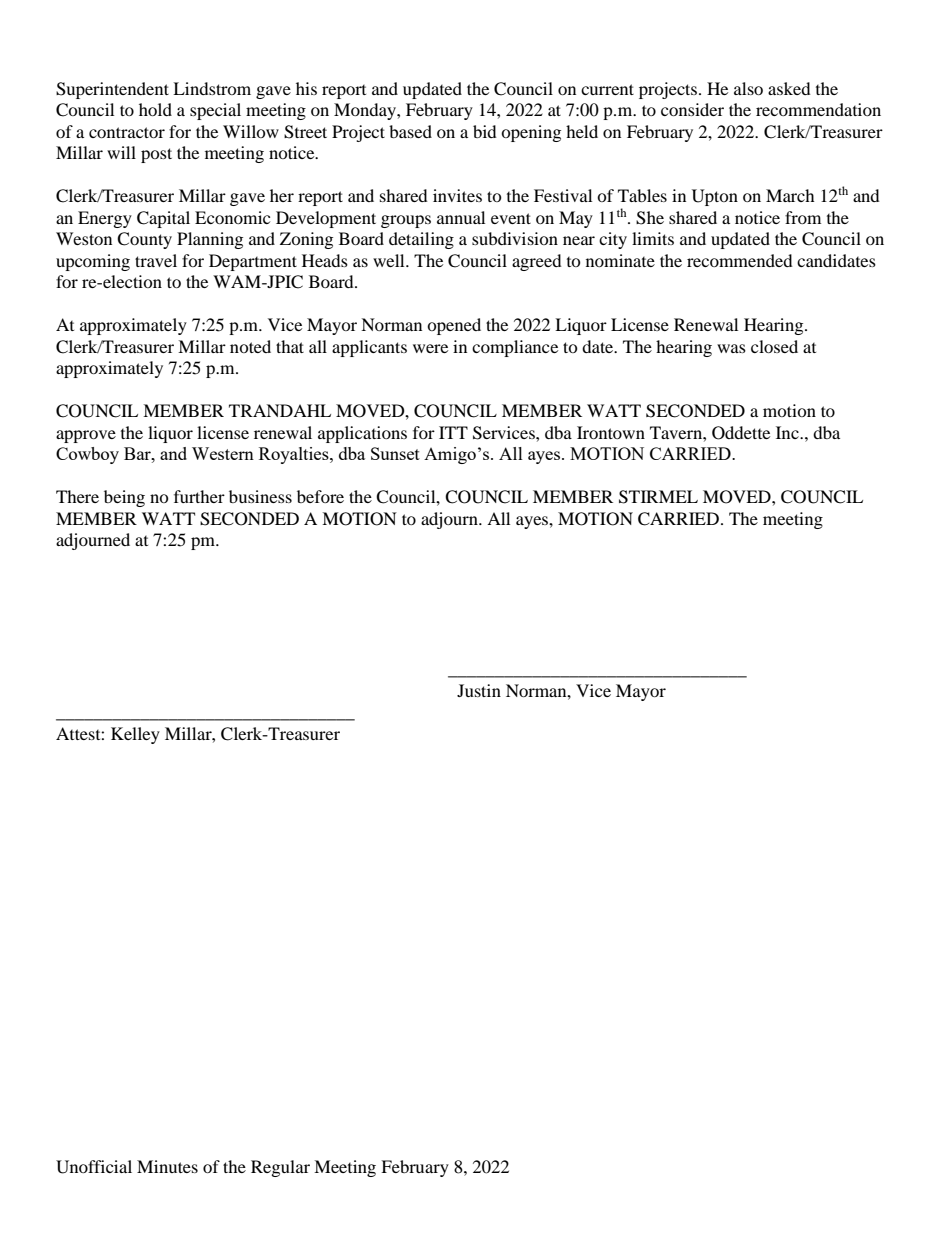 This image has width=952, height=1233. I want to click on Irontown, so click(611, 432).
